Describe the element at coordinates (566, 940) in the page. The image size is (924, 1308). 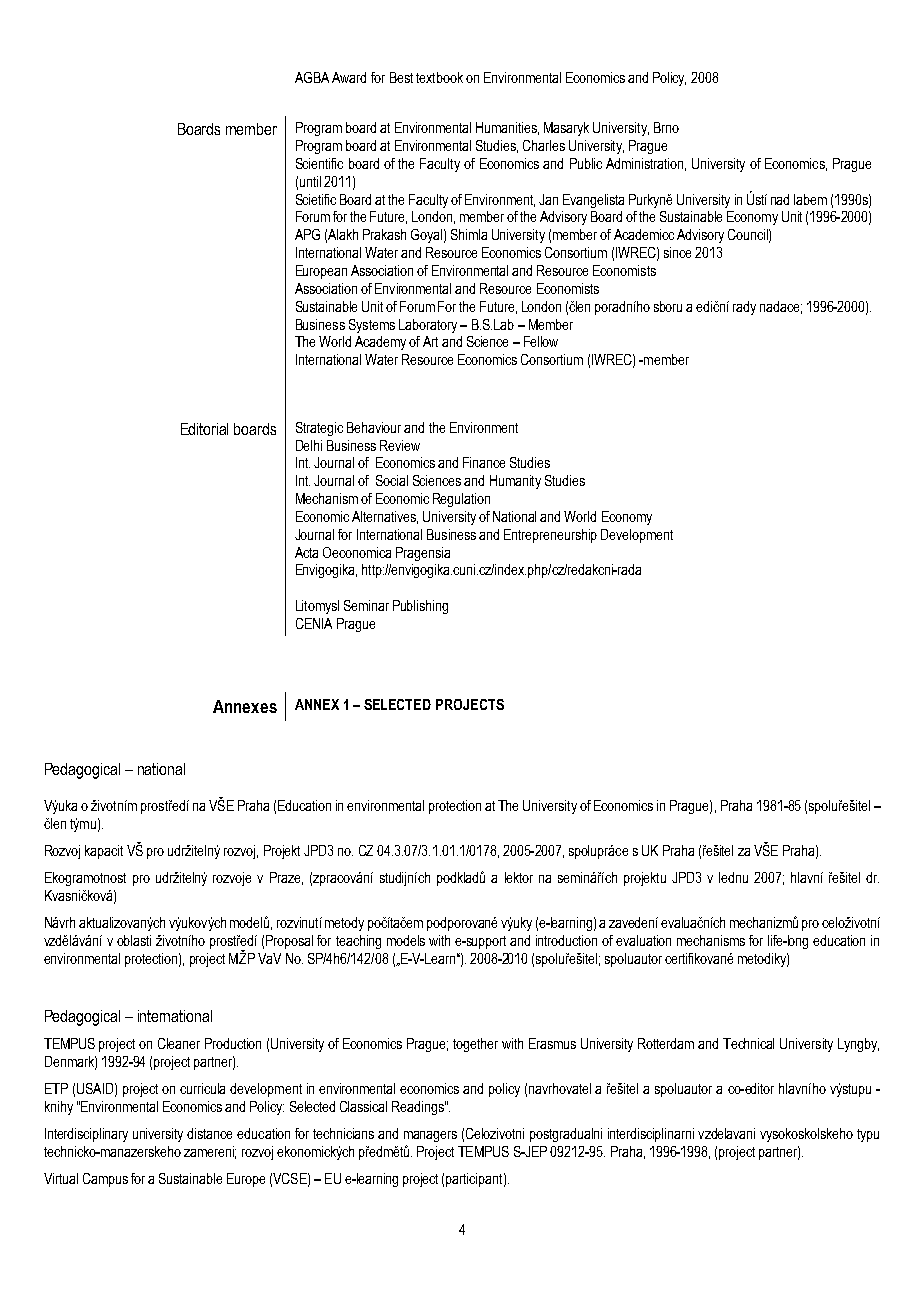
I see `introduction` at that location.
